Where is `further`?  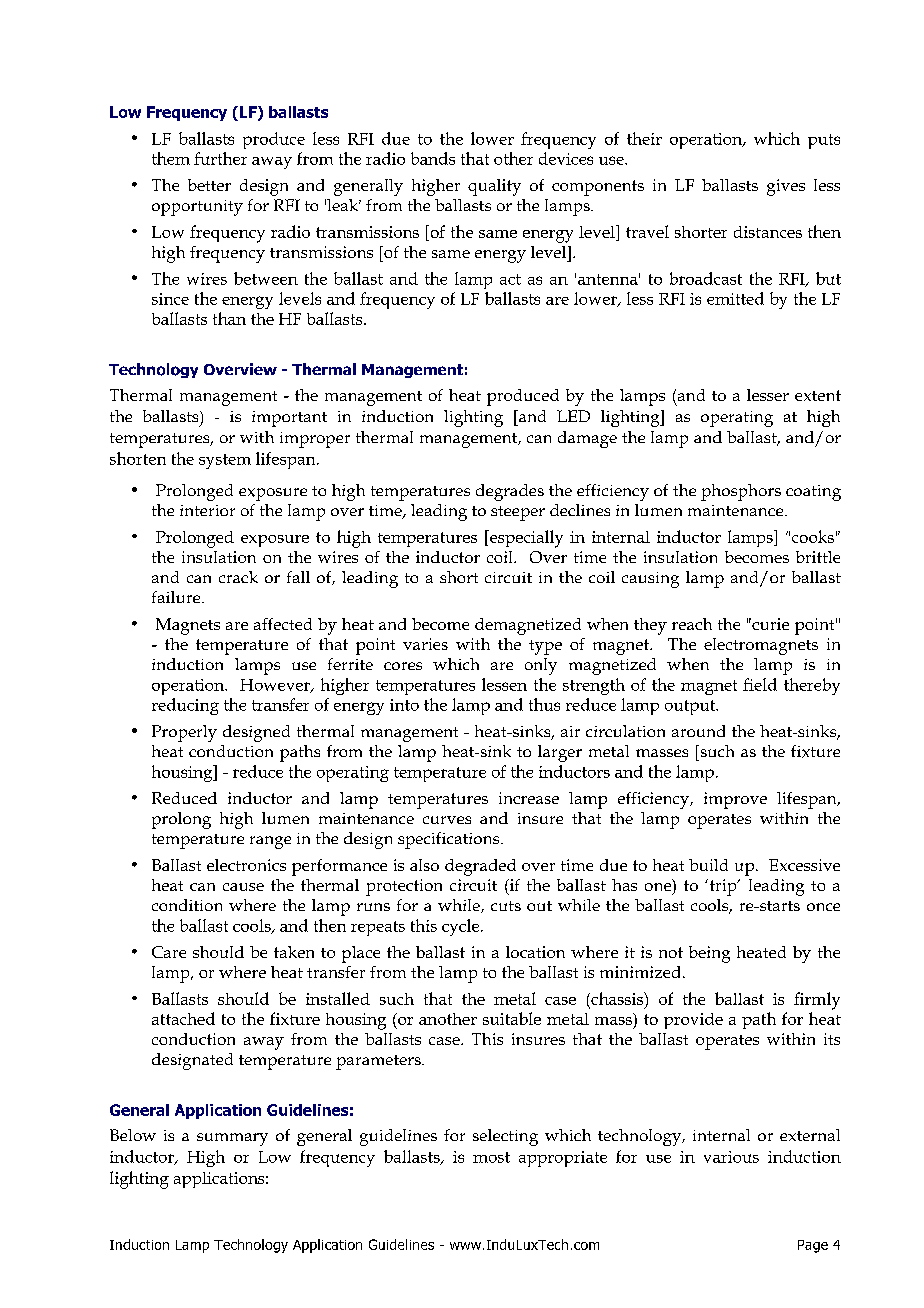 further is located at coordinates (220, 158).
